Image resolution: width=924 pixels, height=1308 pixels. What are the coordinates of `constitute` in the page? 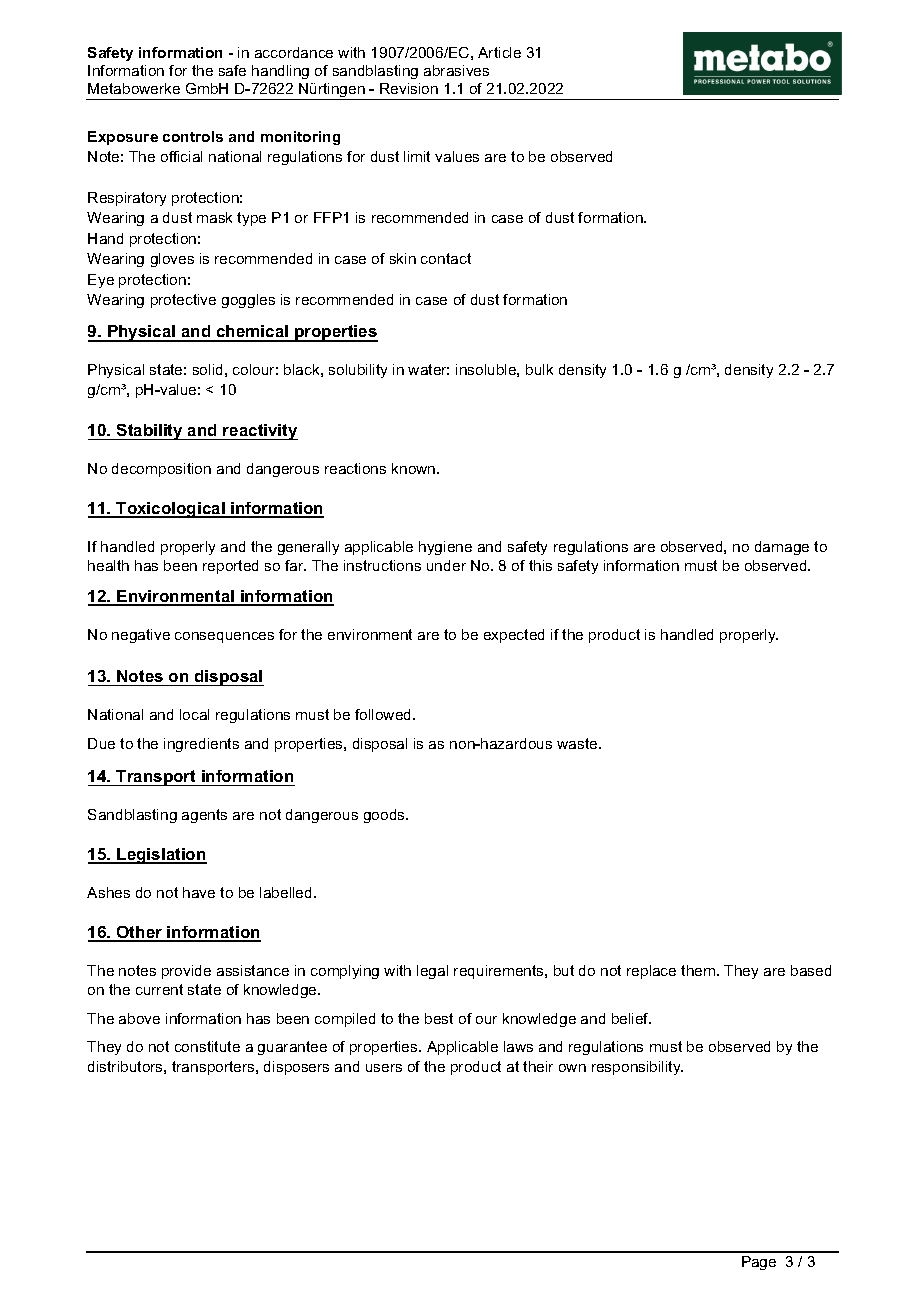 It's located at (207, 1046).
